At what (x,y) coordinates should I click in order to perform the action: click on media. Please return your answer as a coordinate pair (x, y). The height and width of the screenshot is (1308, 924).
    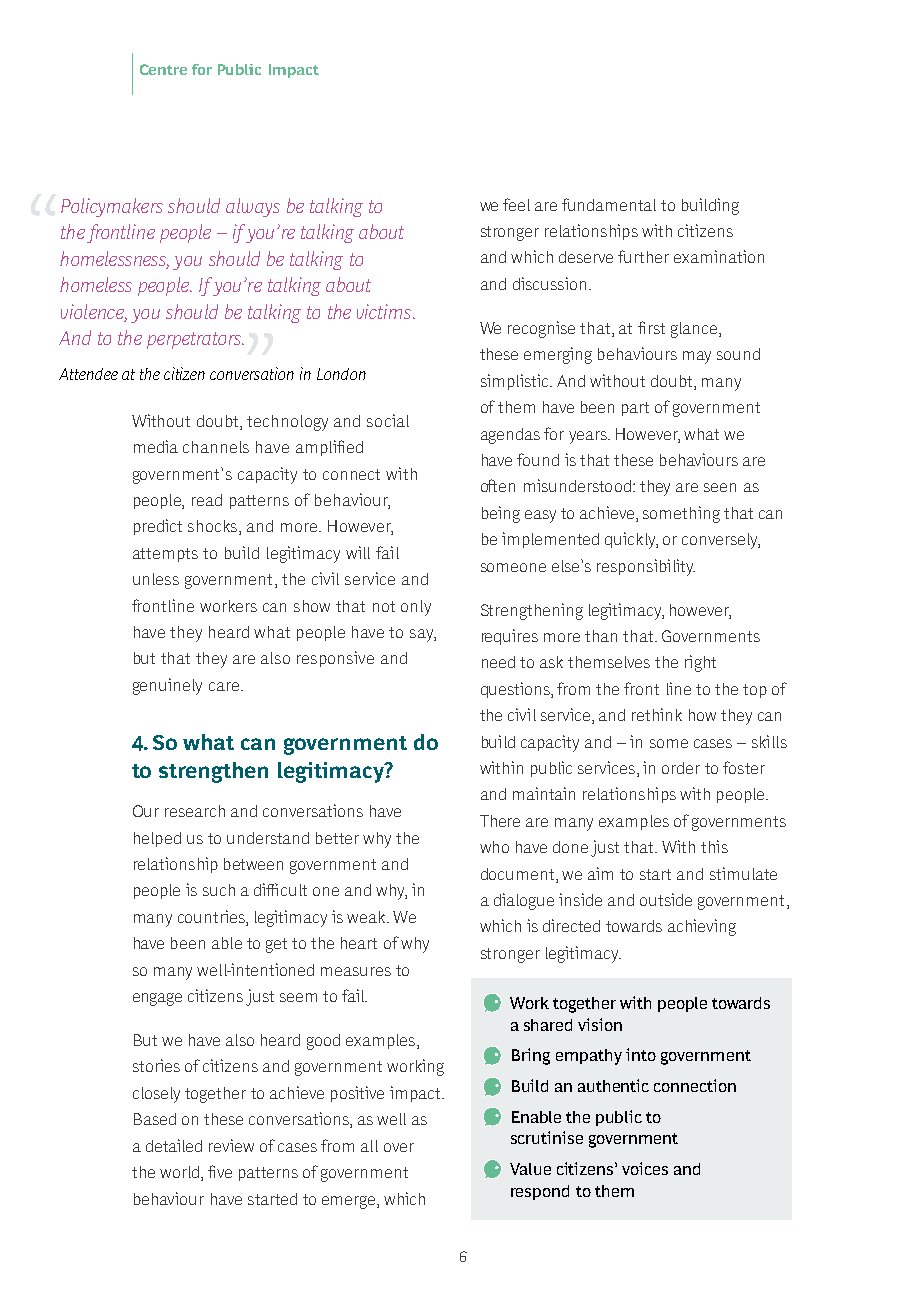
    Looking at the image, I should click on (156, 446).
